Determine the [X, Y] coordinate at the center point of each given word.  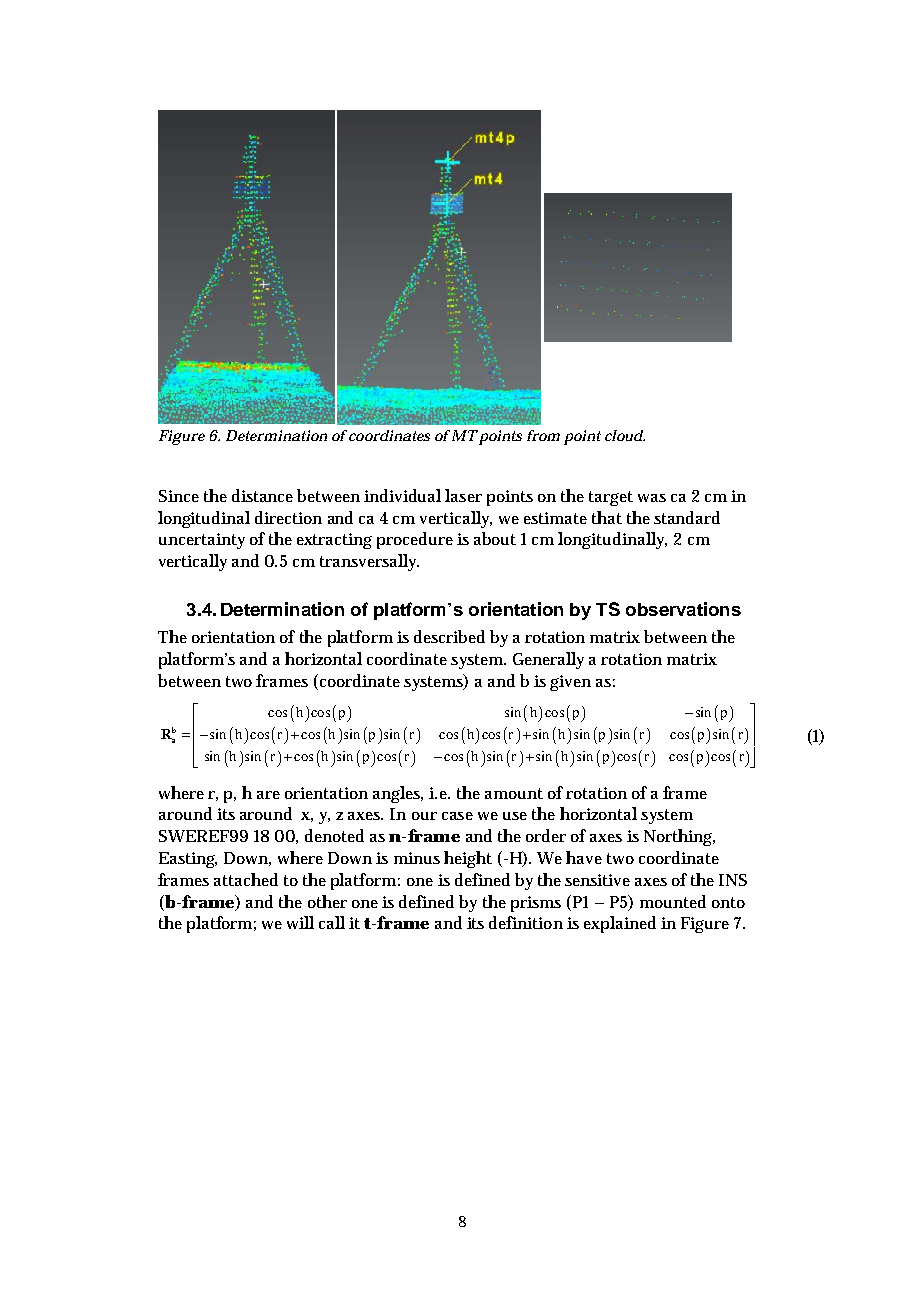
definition [526, 922]
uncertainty [202, 541]
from [543, 435]
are [268, 795]
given [570, 683]
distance [265, 495]
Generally [548, 660]
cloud [625, 435]
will [300, 922]
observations [683, 609]
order [546, 835]
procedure [415, 540]
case [457, 816]
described [449, 636]
